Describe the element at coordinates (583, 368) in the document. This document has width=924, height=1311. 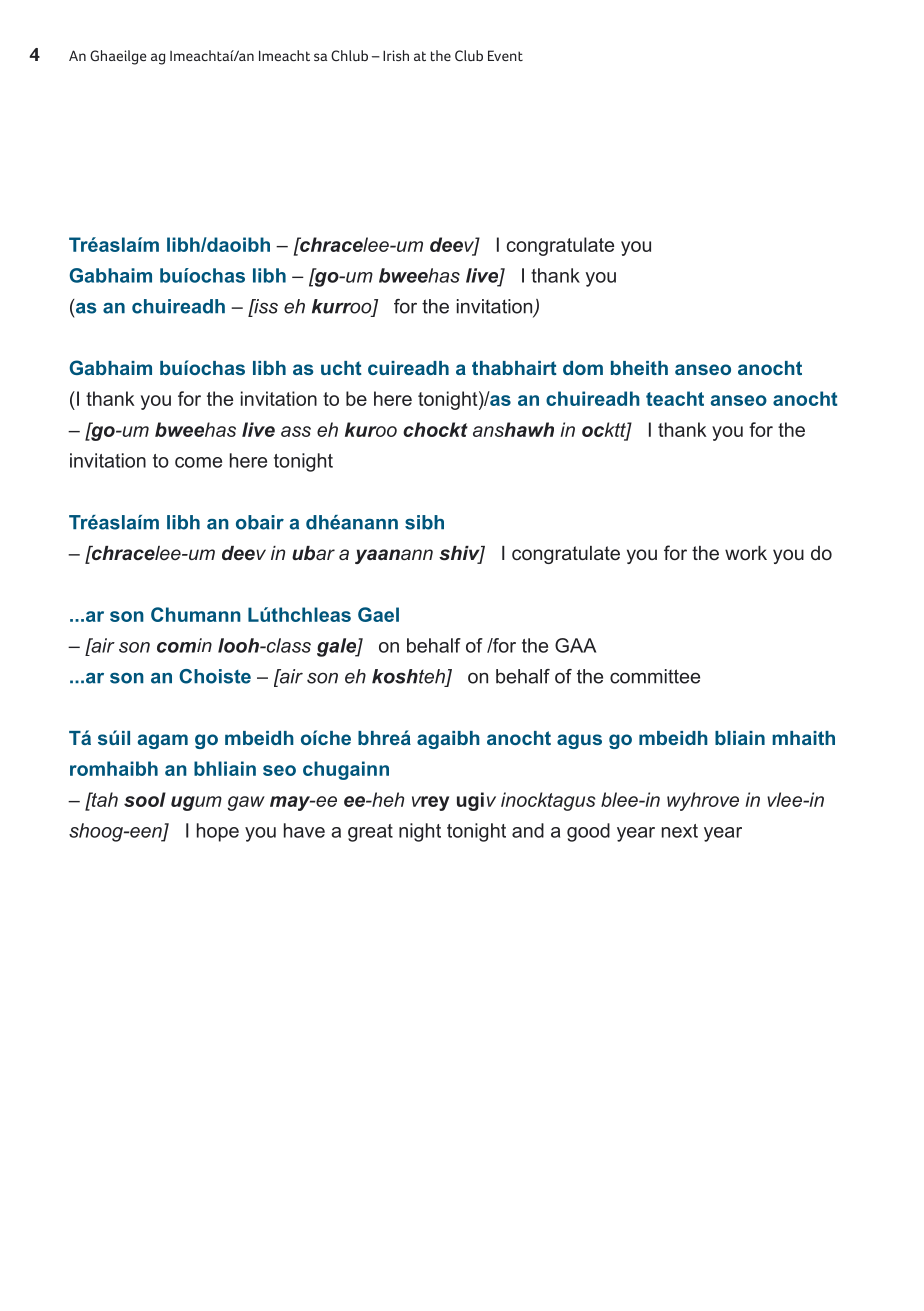
I see `dom` at that location.
